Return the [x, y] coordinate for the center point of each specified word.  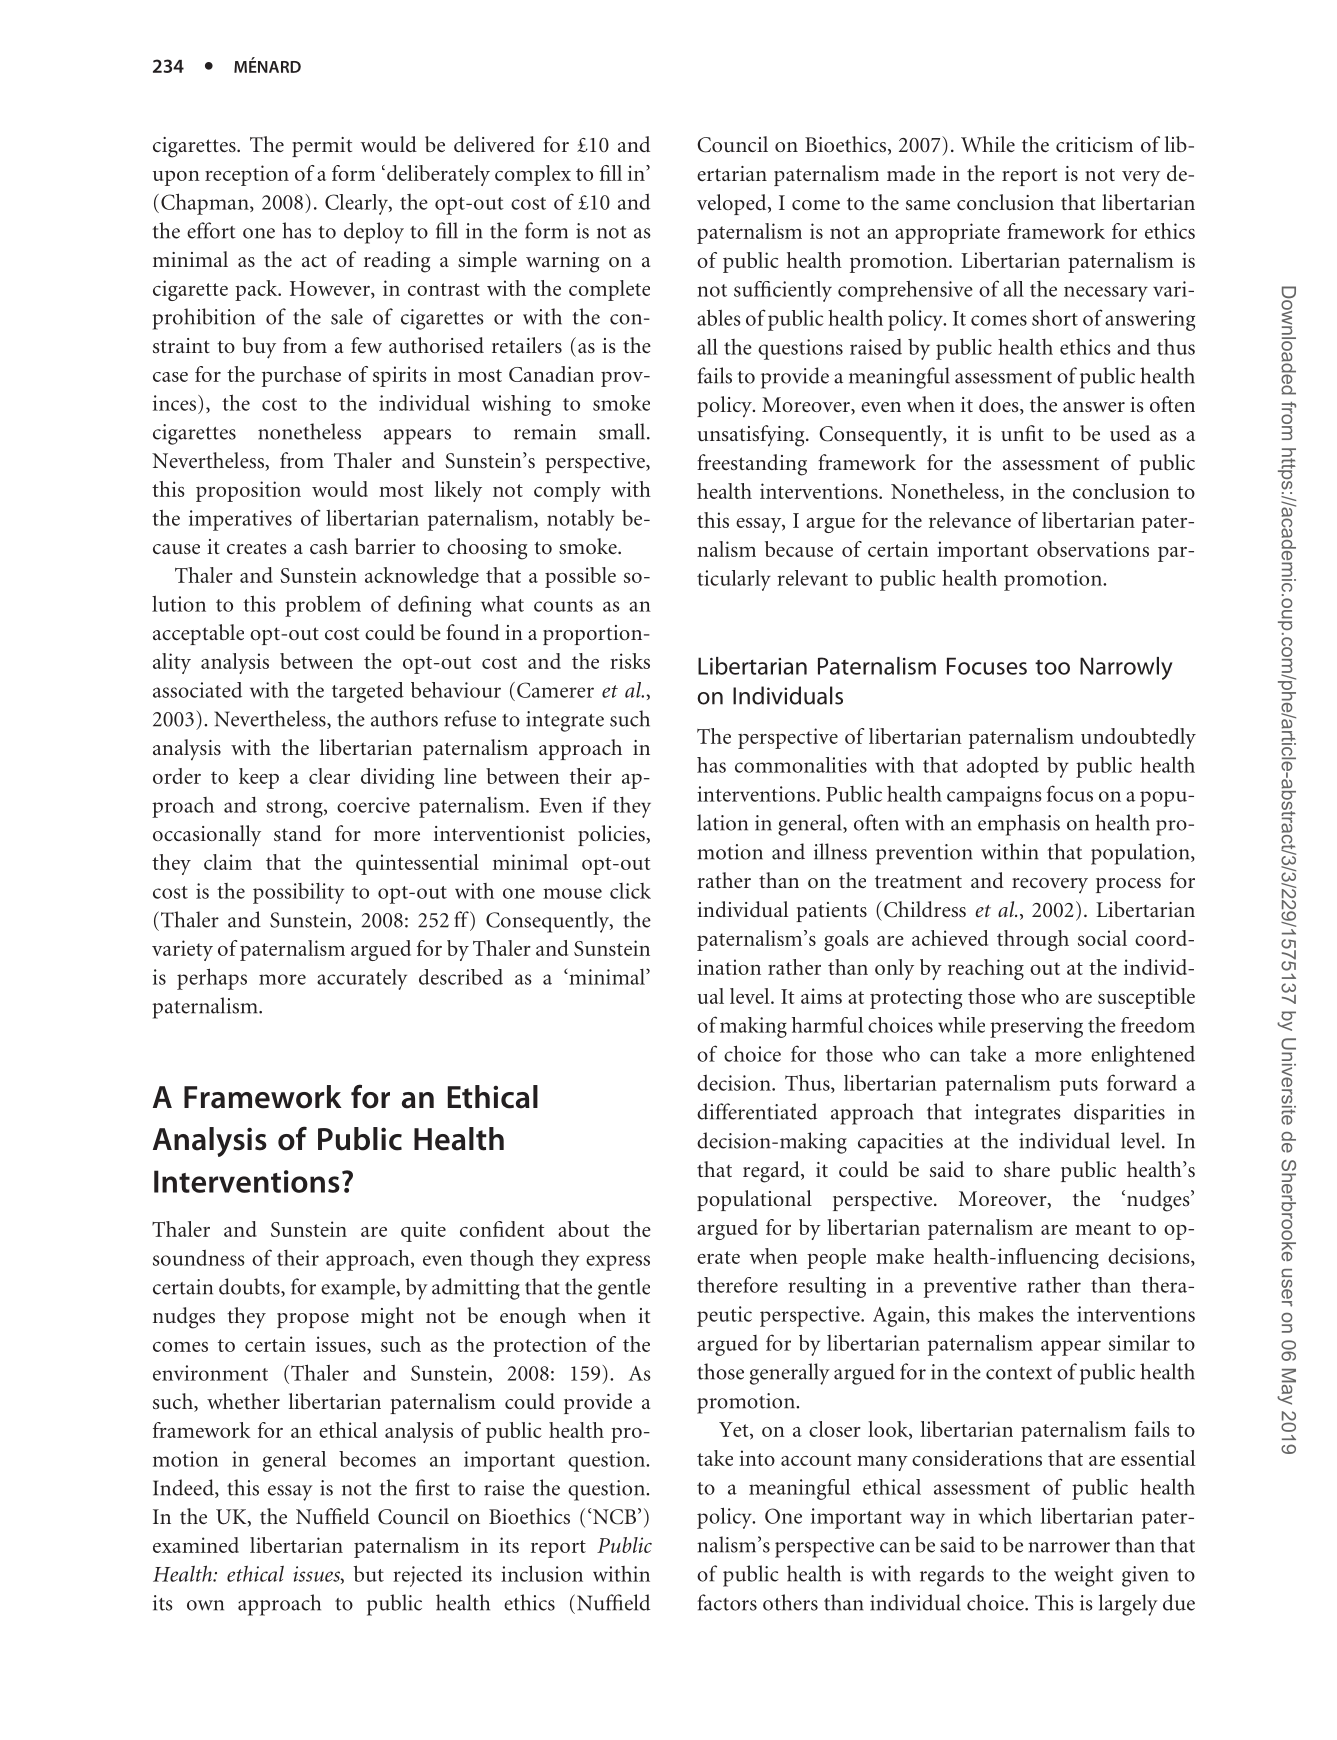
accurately [362, 979]
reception [247, 175]
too [1052, 667]
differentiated [757, 1111]
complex [533, 175]
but [369, 1573]
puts [1079, 1087]
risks [630, 661]
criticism [1094, 144]
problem [323, 606]
